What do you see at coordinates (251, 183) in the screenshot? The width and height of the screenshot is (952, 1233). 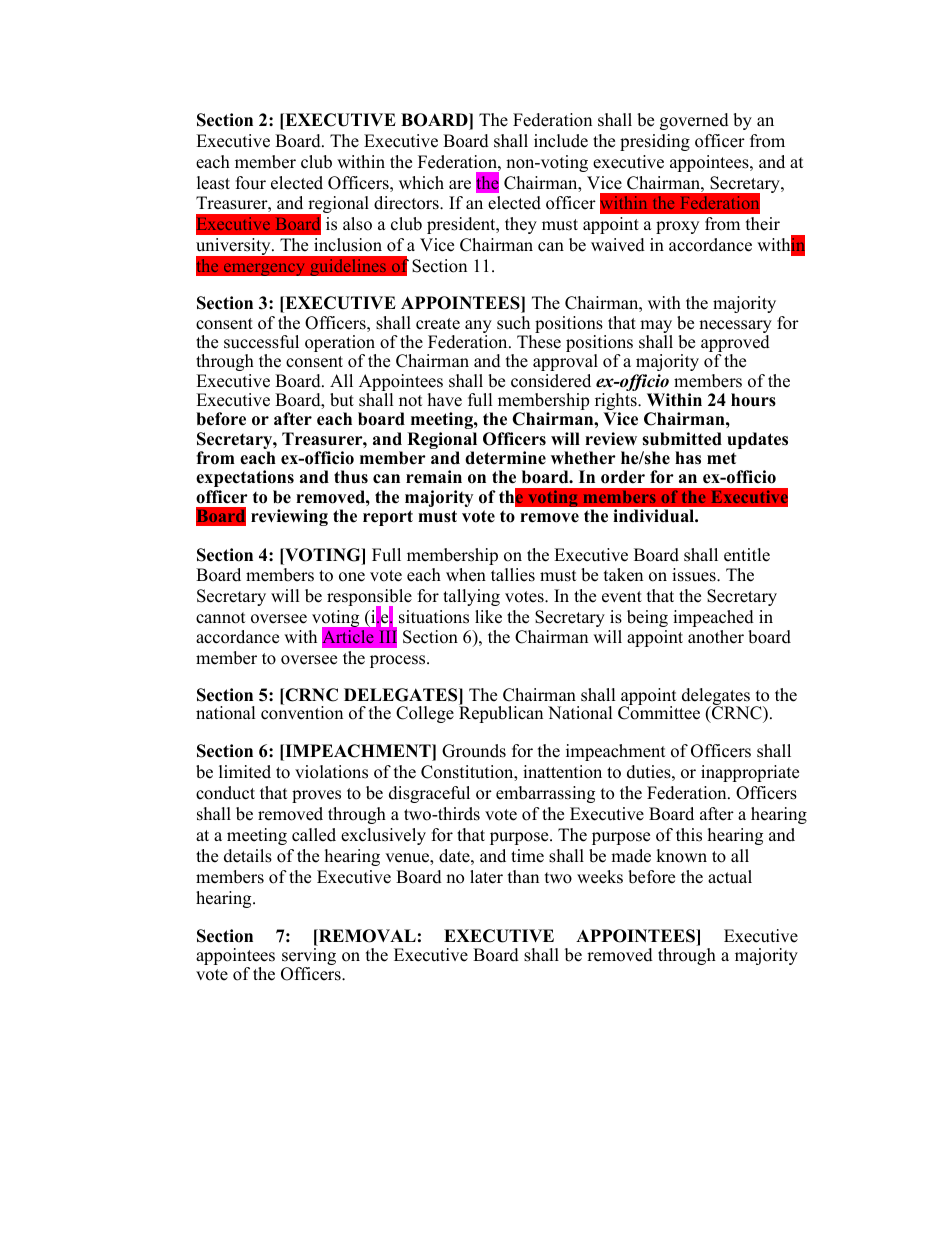 I see `four` at bounding box center [251, 183].
